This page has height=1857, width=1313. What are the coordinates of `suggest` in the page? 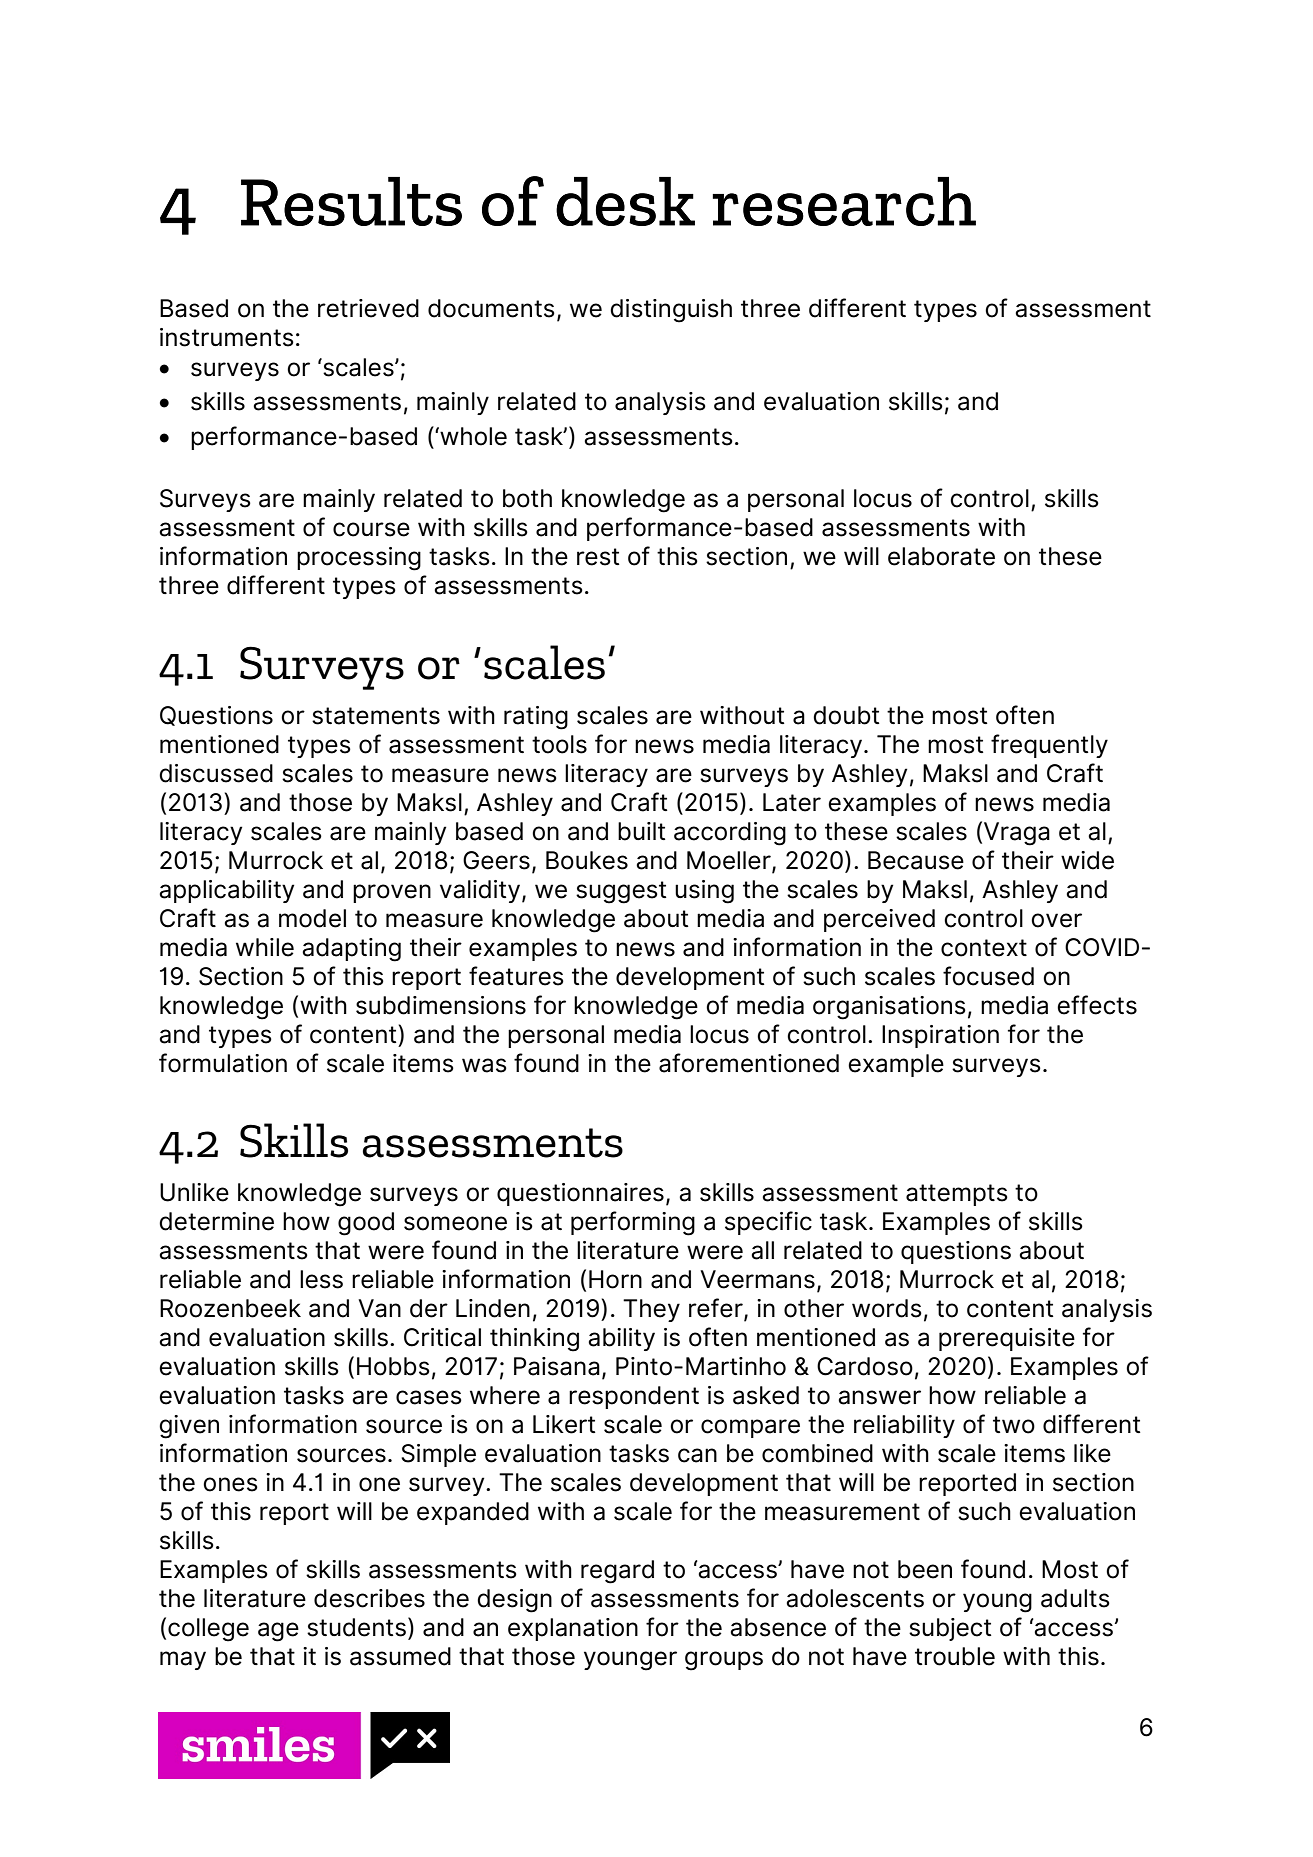 It's located at (621, 892).
